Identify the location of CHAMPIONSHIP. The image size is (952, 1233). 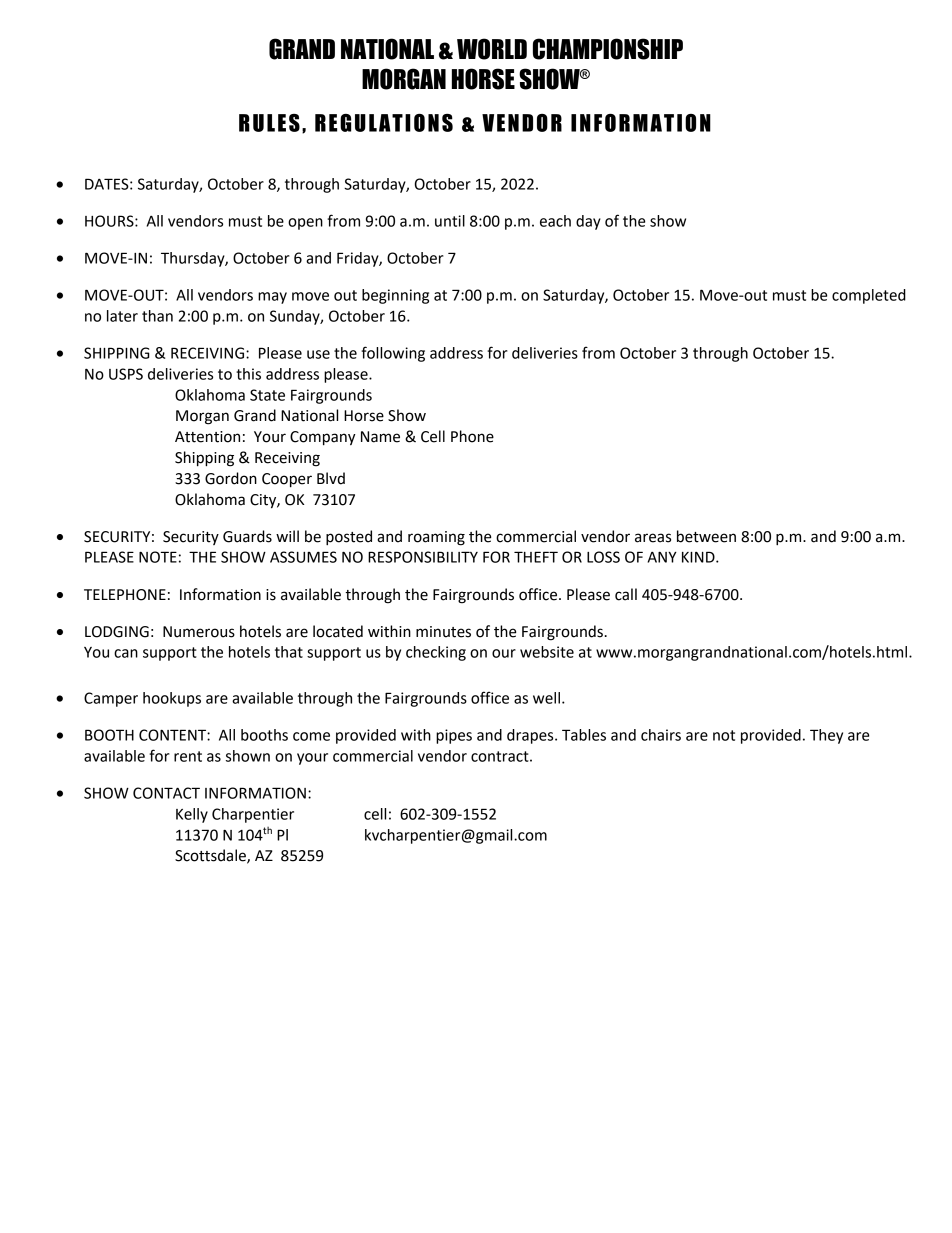
(608, 49).
